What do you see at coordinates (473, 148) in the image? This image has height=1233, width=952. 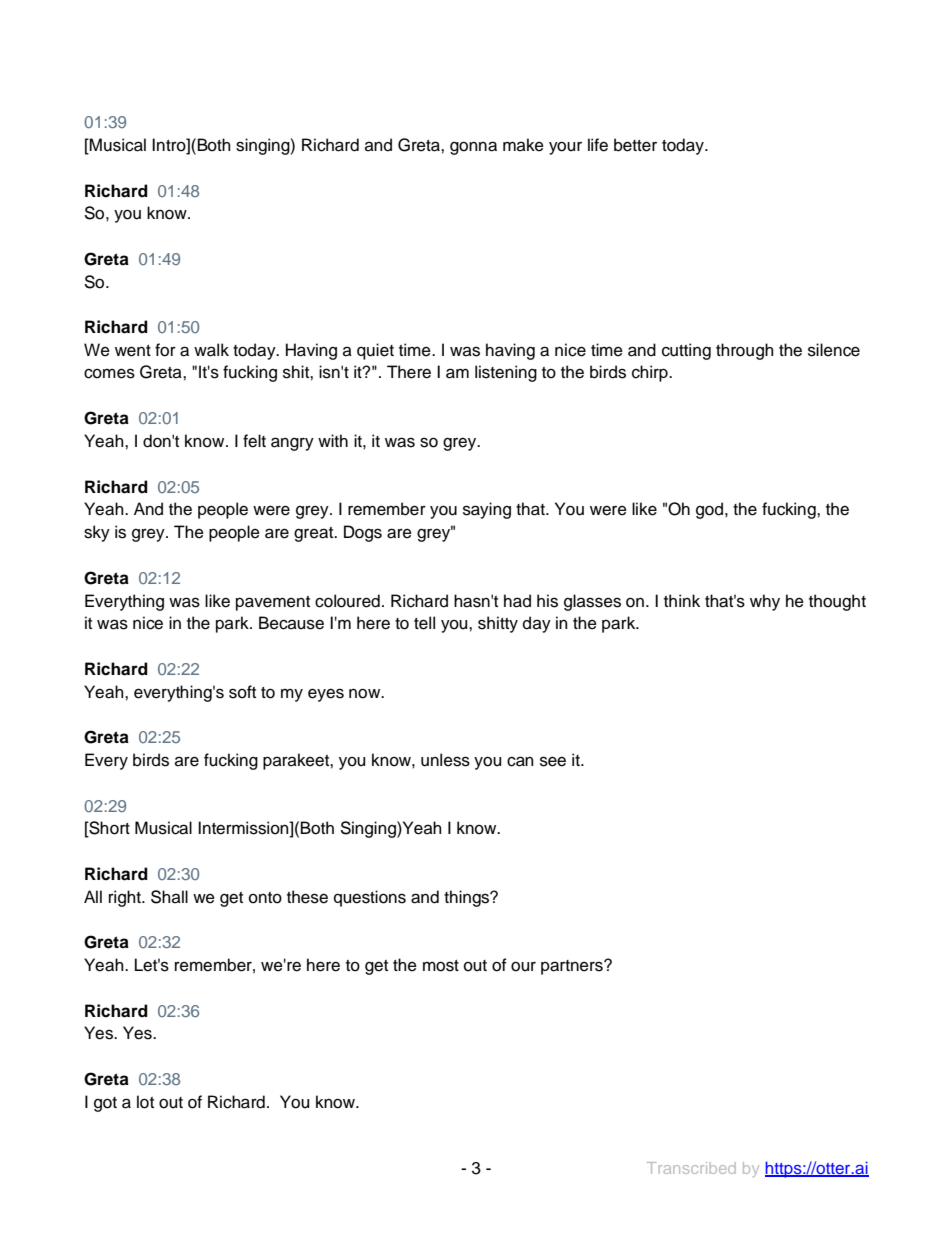 I see `gonna` at bounding box center [473, 148].
